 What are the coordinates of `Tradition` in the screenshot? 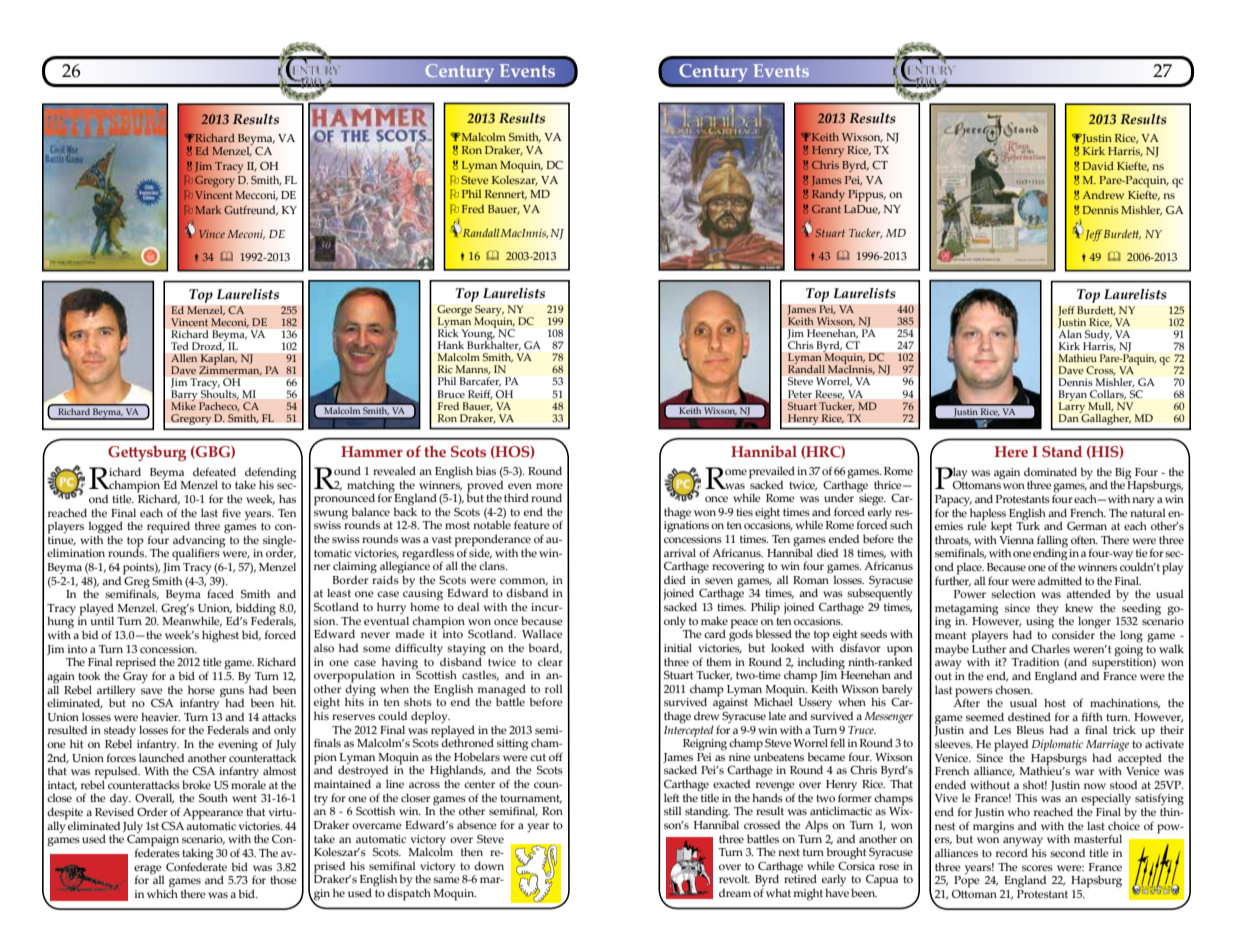 It's located at (1035, 661).
